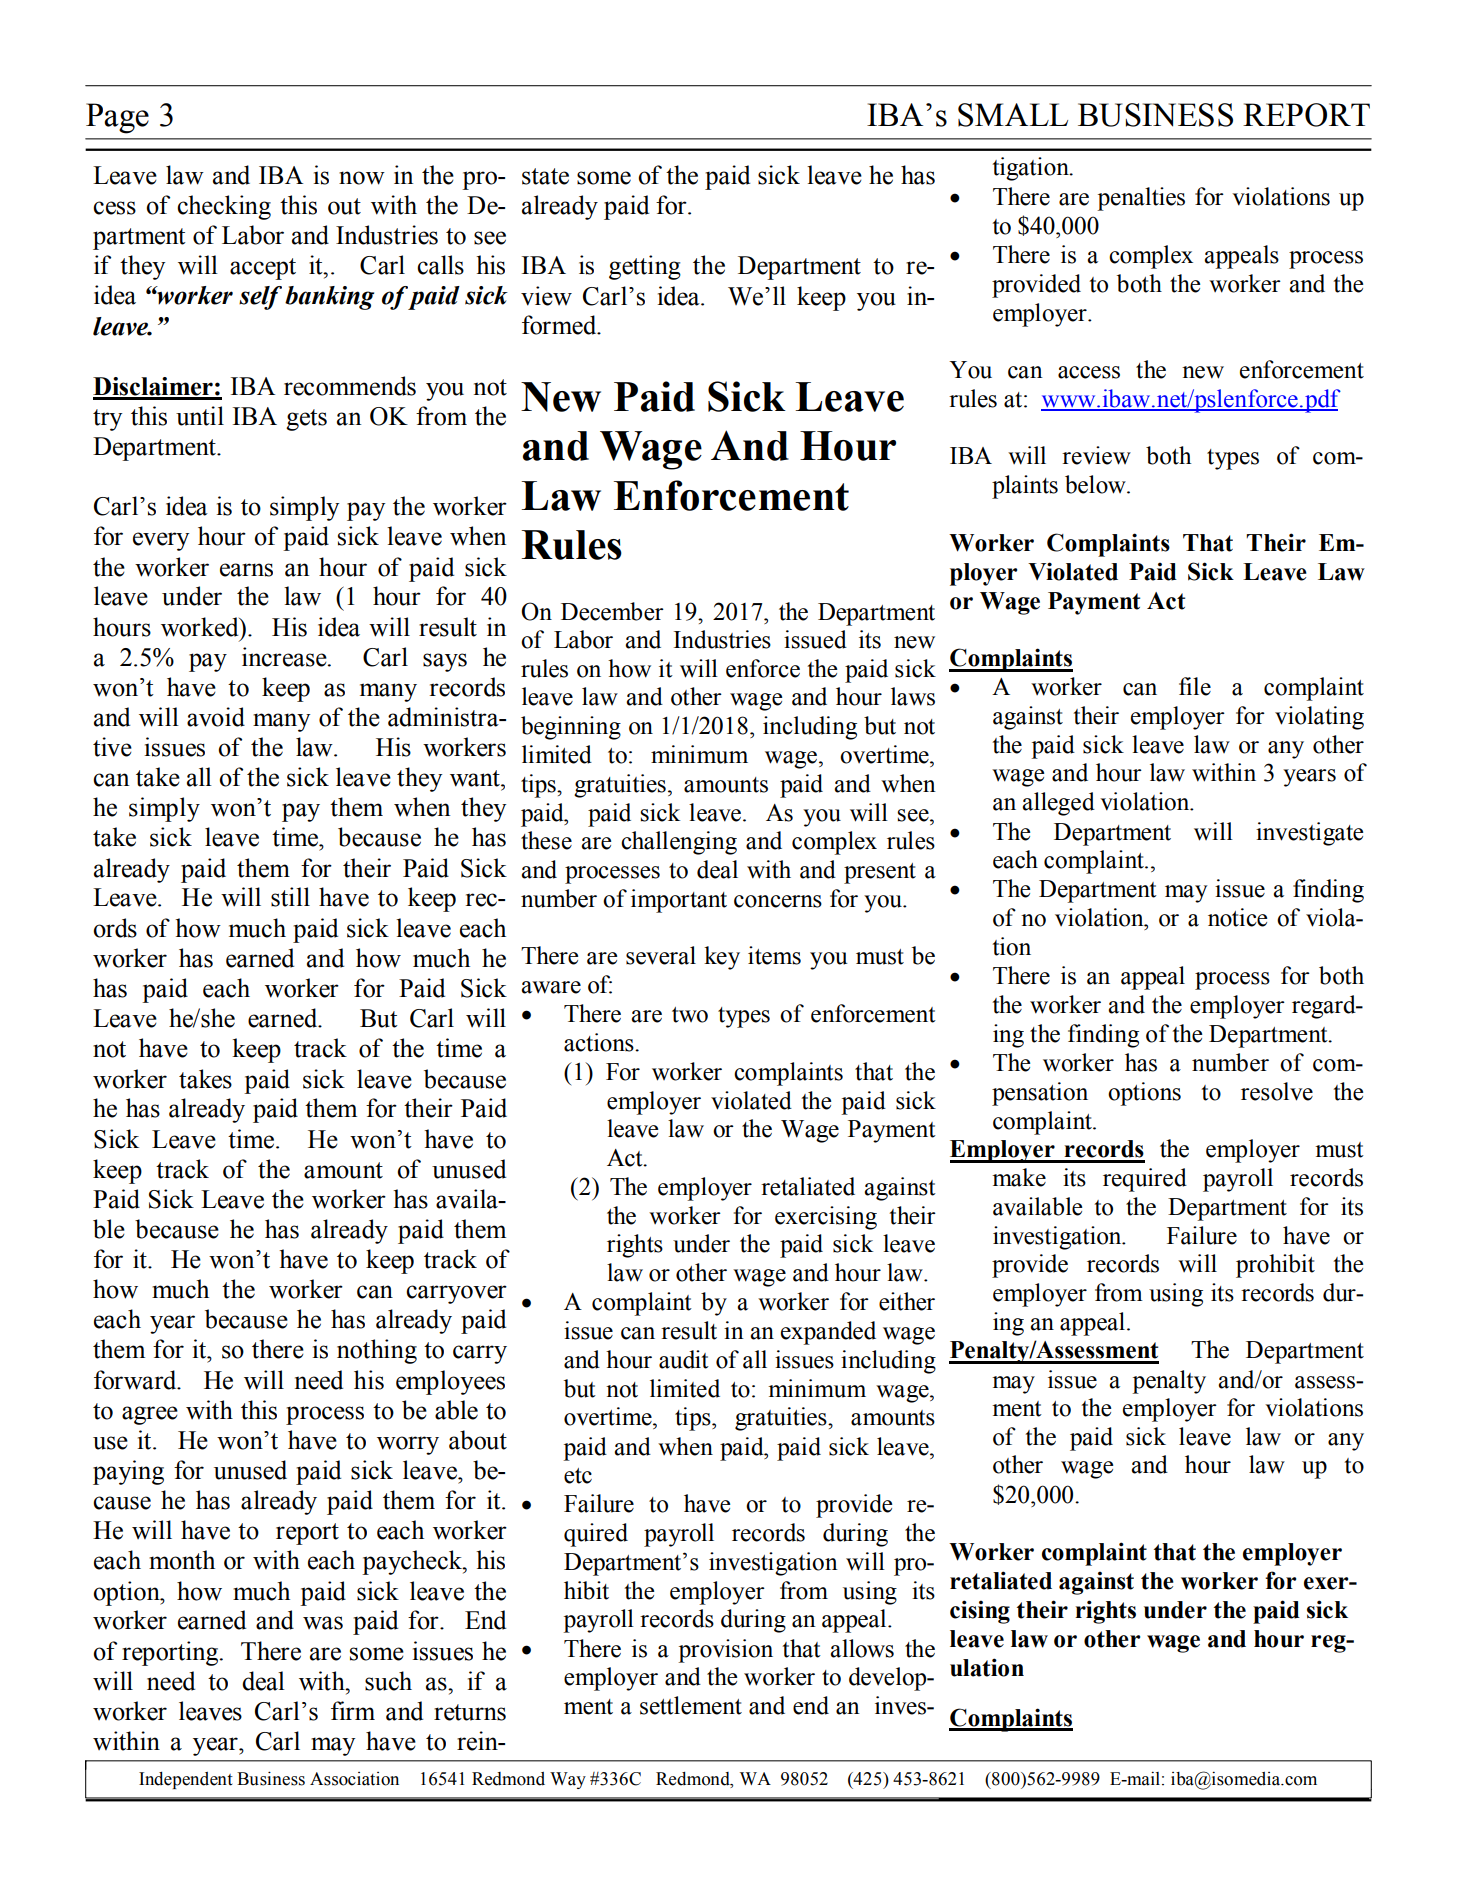  Describe the element at coordinates (186, 1780) in the screenshot. I see `Independent` at that location.
